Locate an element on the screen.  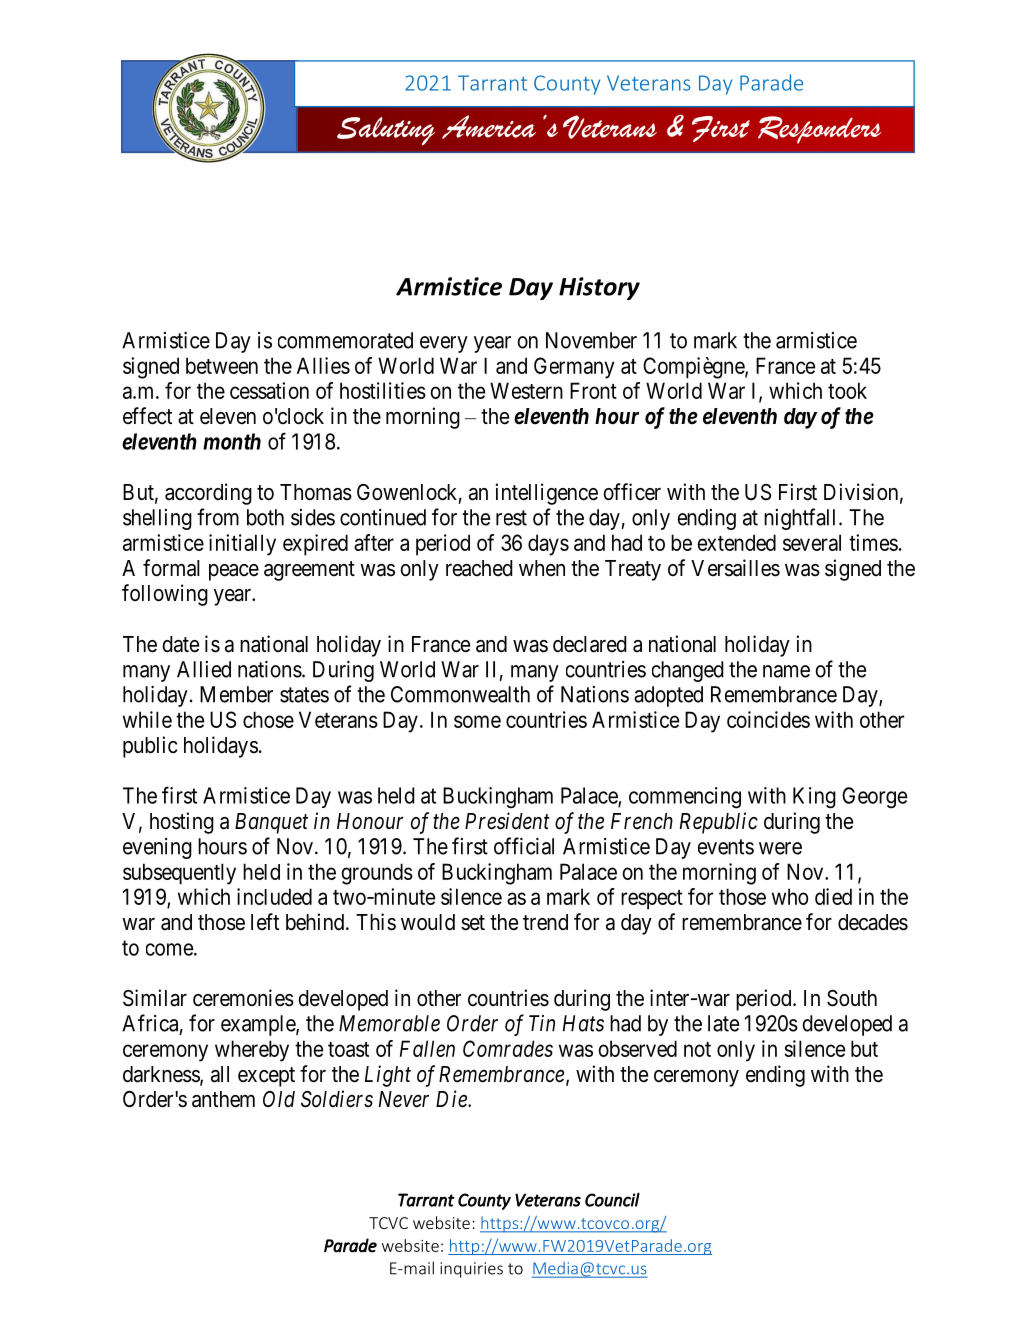
took is located at coordinates (847, 390).
